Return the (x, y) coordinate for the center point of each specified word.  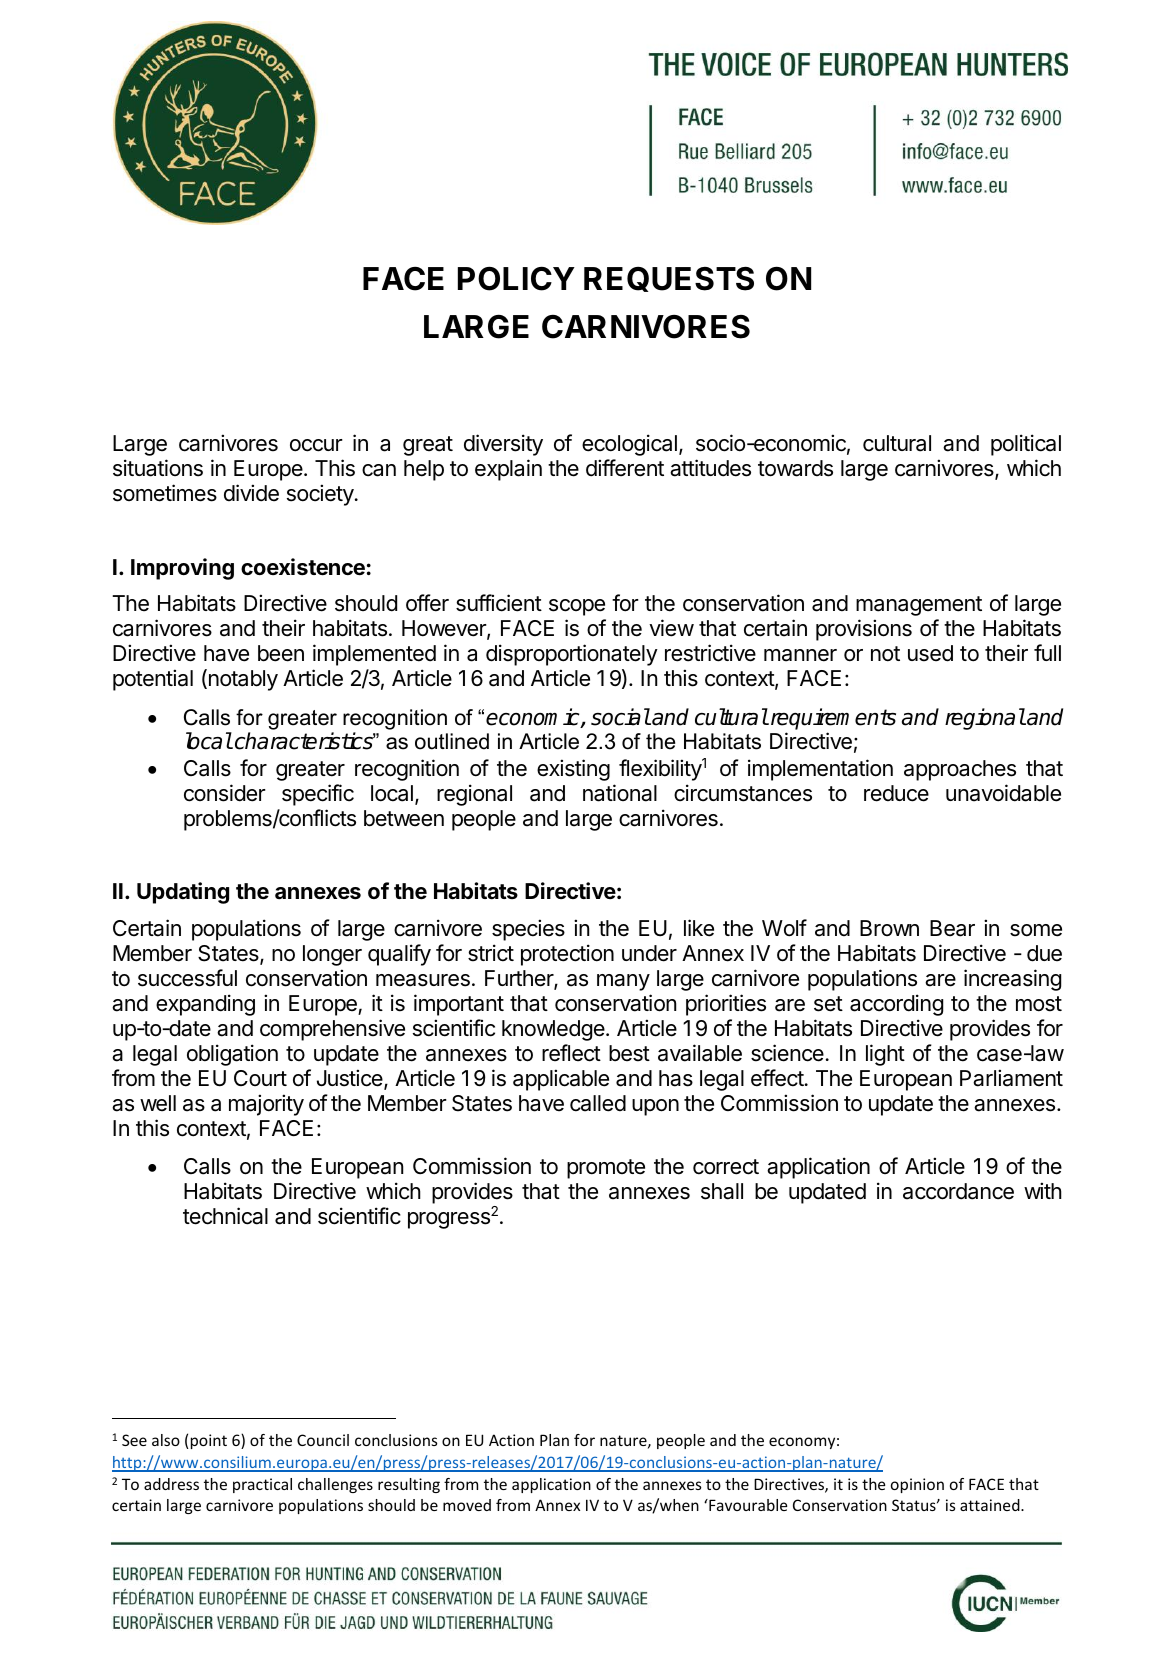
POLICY (516, 278)
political (1026, 445)
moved (467, 1505)
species (528, 930)
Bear (952, 928)
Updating (183, 893)
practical (262, 1485)
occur (316, 445)
